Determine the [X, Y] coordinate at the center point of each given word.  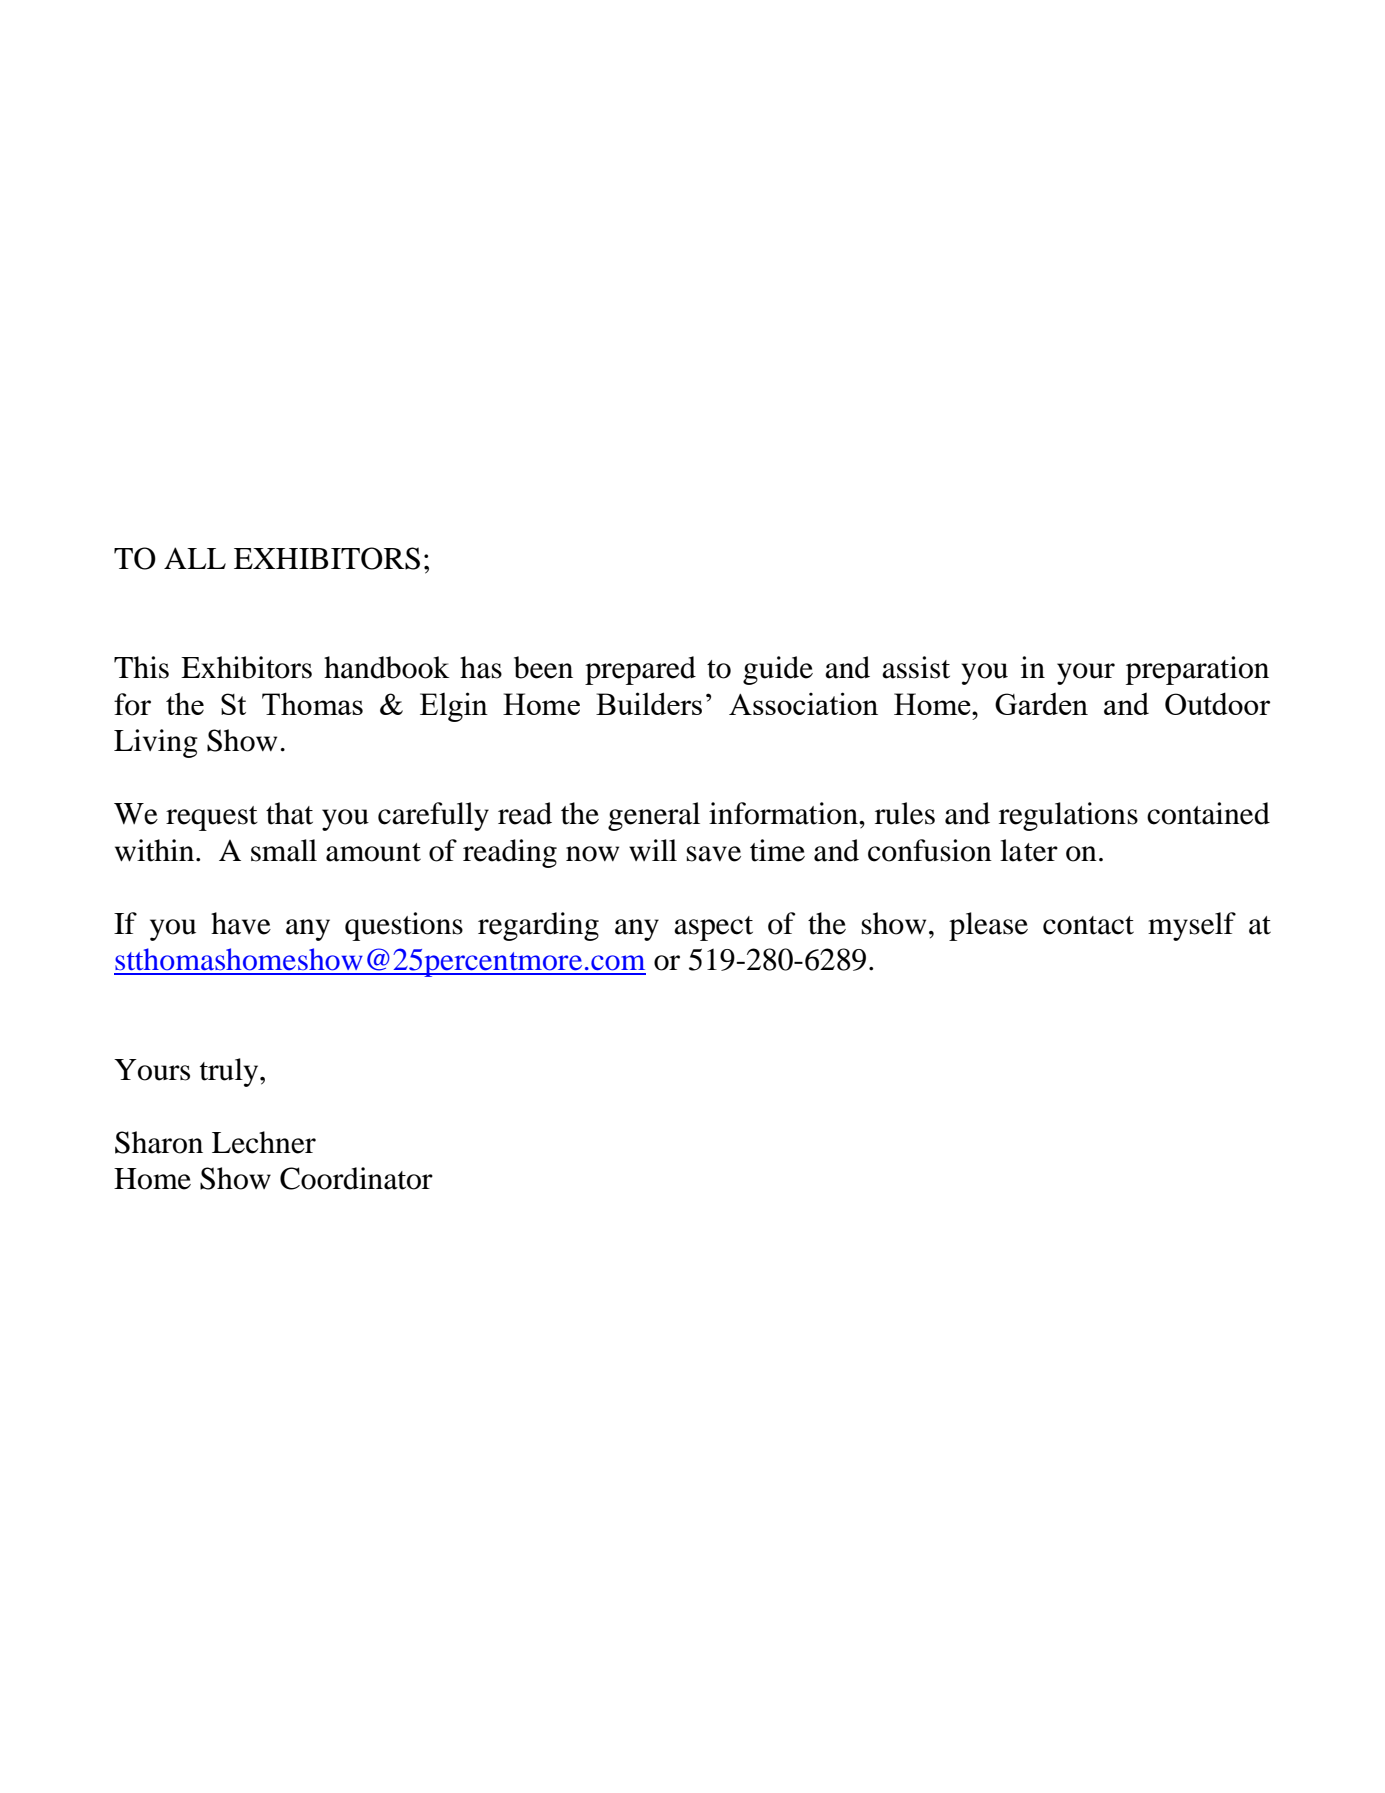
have [241, 923]
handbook [387, 667]
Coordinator [356, 1178]
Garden [1041, 704]
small [284, 850]
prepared [640, 670]
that [289, 813]
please [988, 926]
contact [1088, 925]
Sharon [159, 1142]
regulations [1068, 816]
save [714, 854]
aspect [713, 928]
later [1029, 850]
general [654, 816]
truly [230, 1072]
